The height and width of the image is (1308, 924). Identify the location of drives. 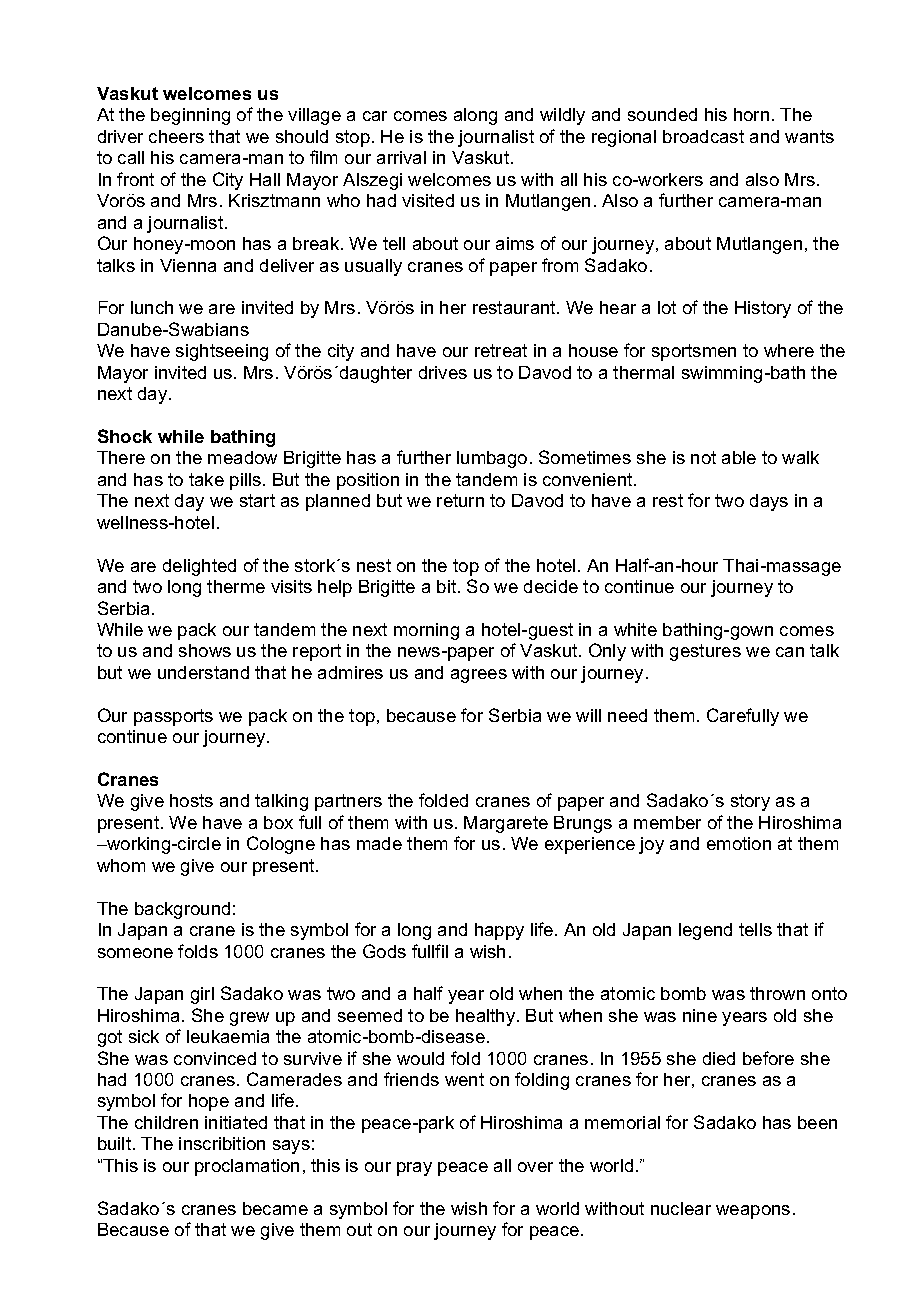
(443, 372).
